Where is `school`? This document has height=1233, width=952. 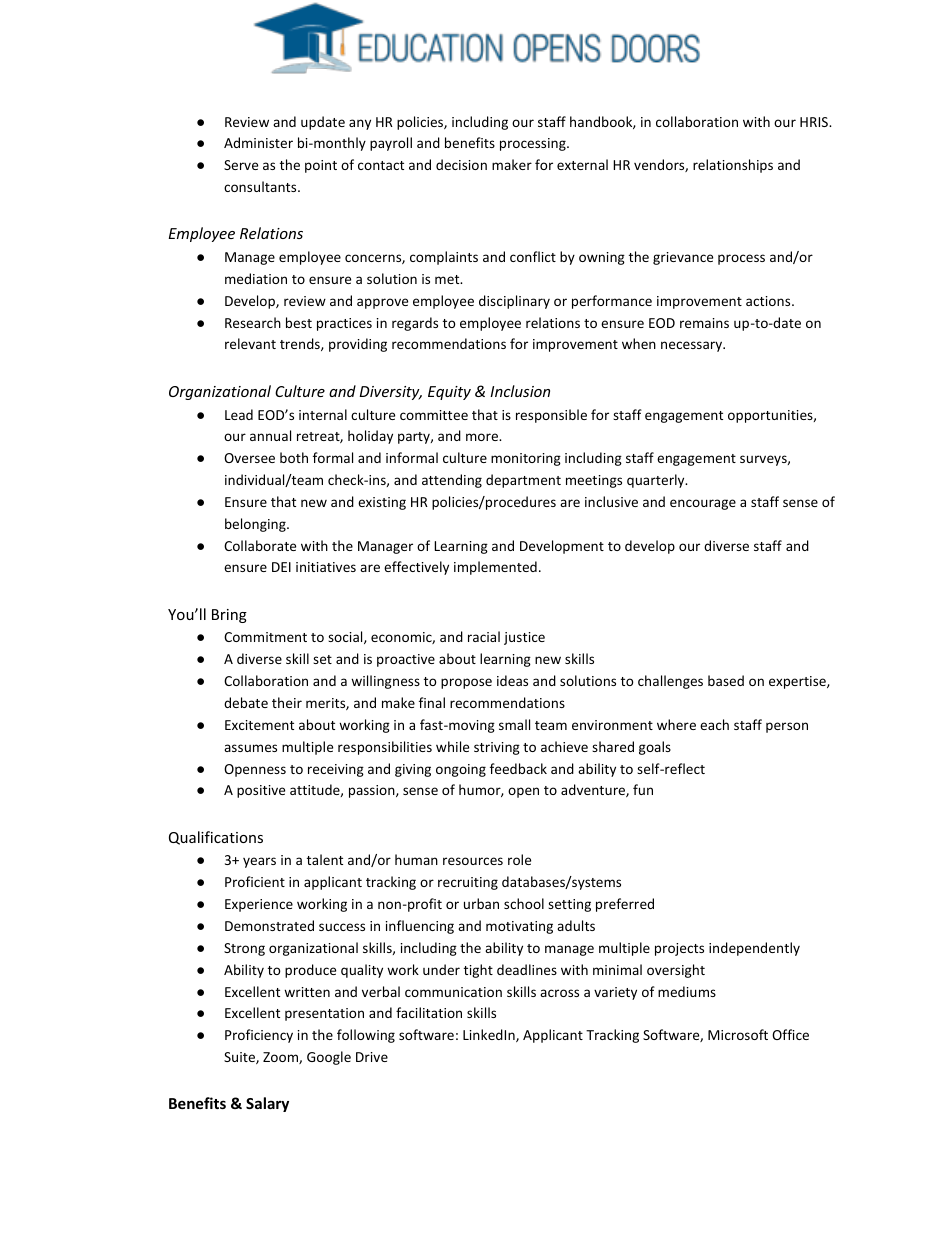
school is located at coordinates (524, 903).
